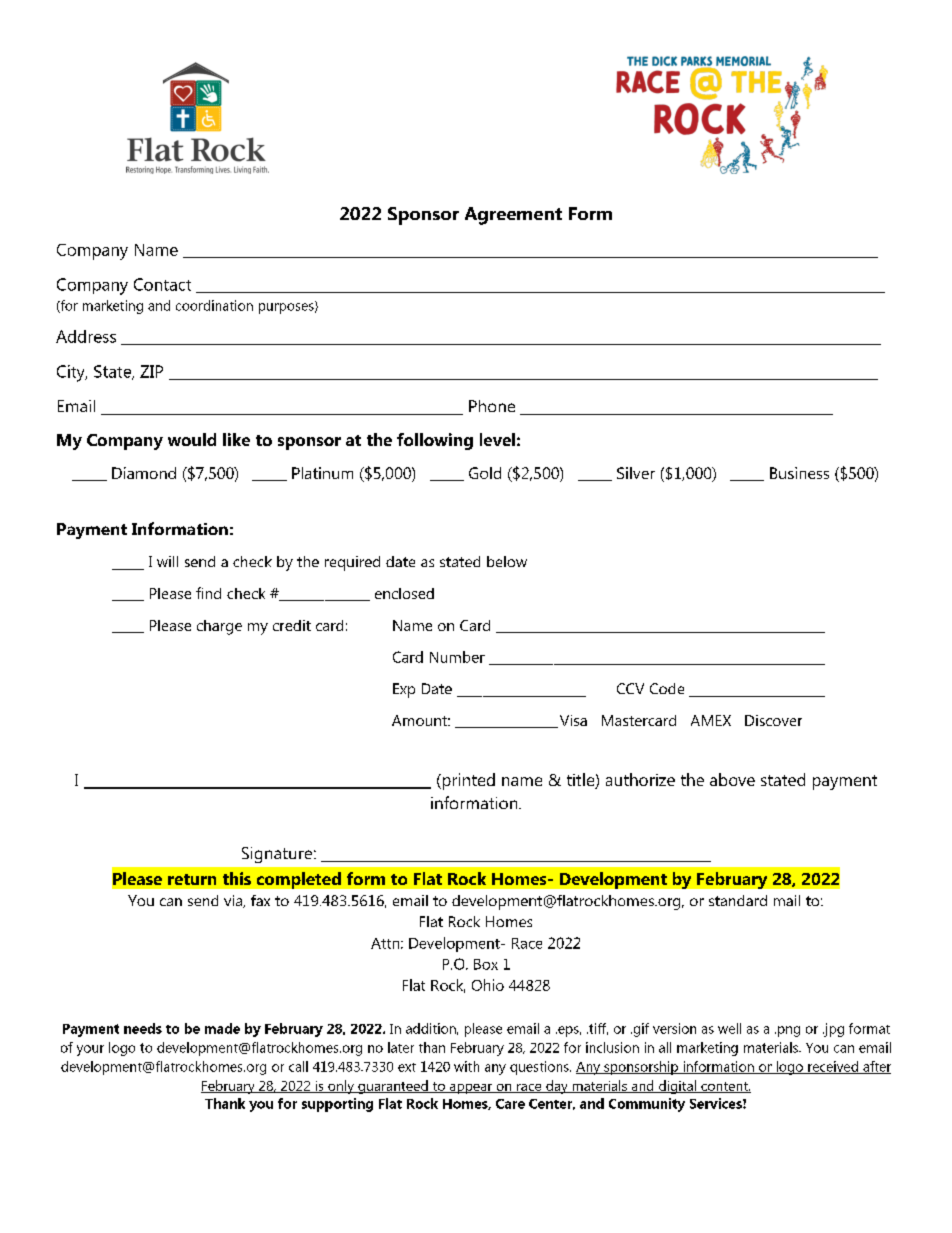  I want to click on Discover, so click(773, 720).
